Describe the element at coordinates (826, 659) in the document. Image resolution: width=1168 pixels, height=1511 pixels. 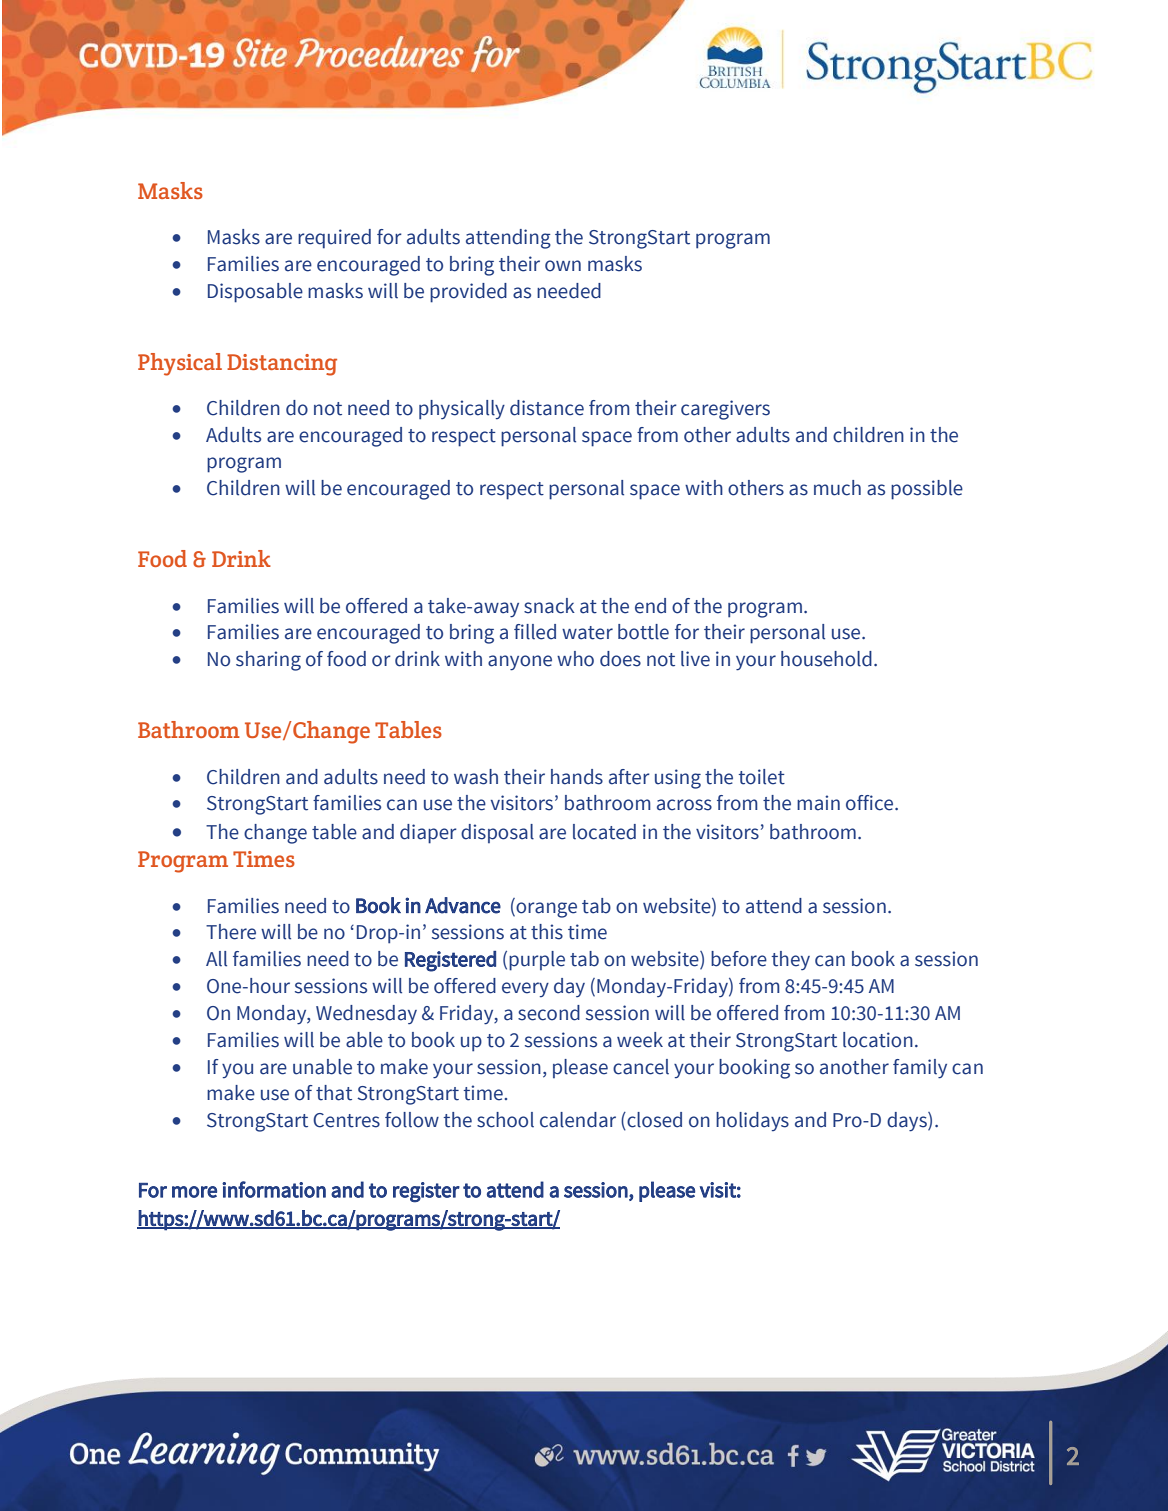
I see `household` at that location.
